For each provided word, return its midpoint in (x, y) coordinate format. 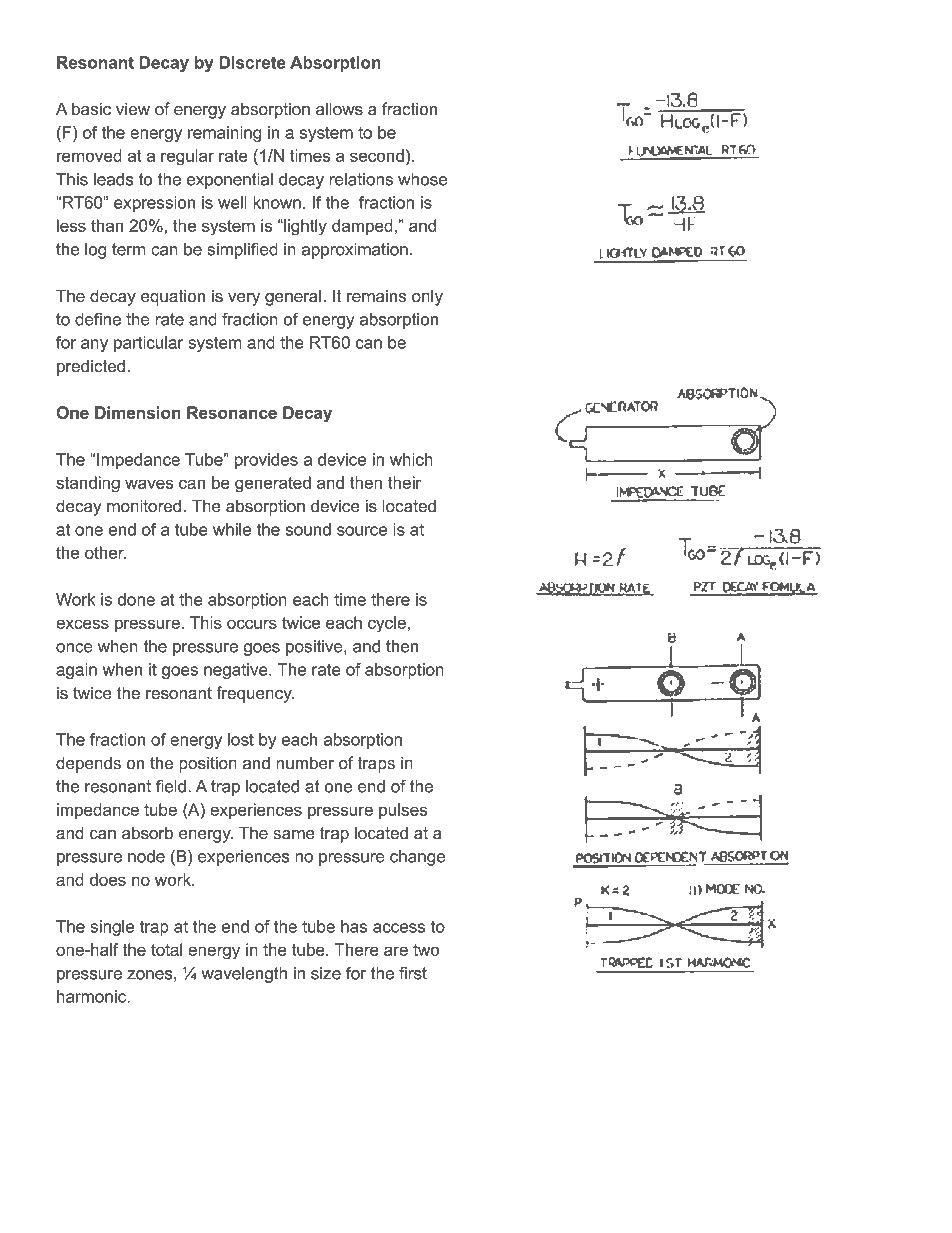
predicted (92, 367)
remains (376, 296)
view (133, 109)
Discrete (252, 62)
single (112, 928)
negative (237, 671)
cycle (387, 624)
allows (339, 109)
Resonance (232, 412)
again (76, 671)
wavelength (244, 975)
